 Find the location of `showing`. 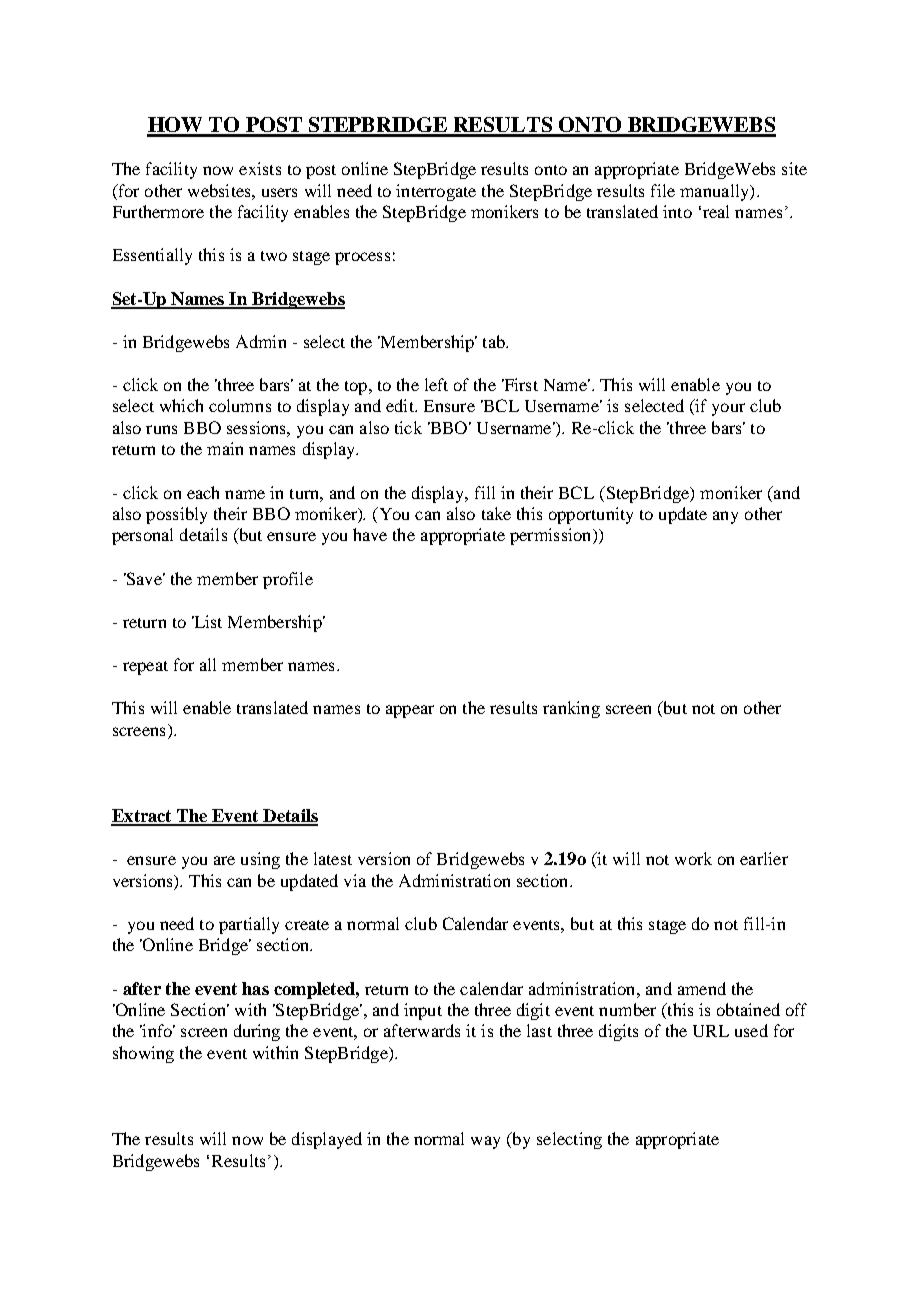

showing is located at coordinates (143, 1054).
